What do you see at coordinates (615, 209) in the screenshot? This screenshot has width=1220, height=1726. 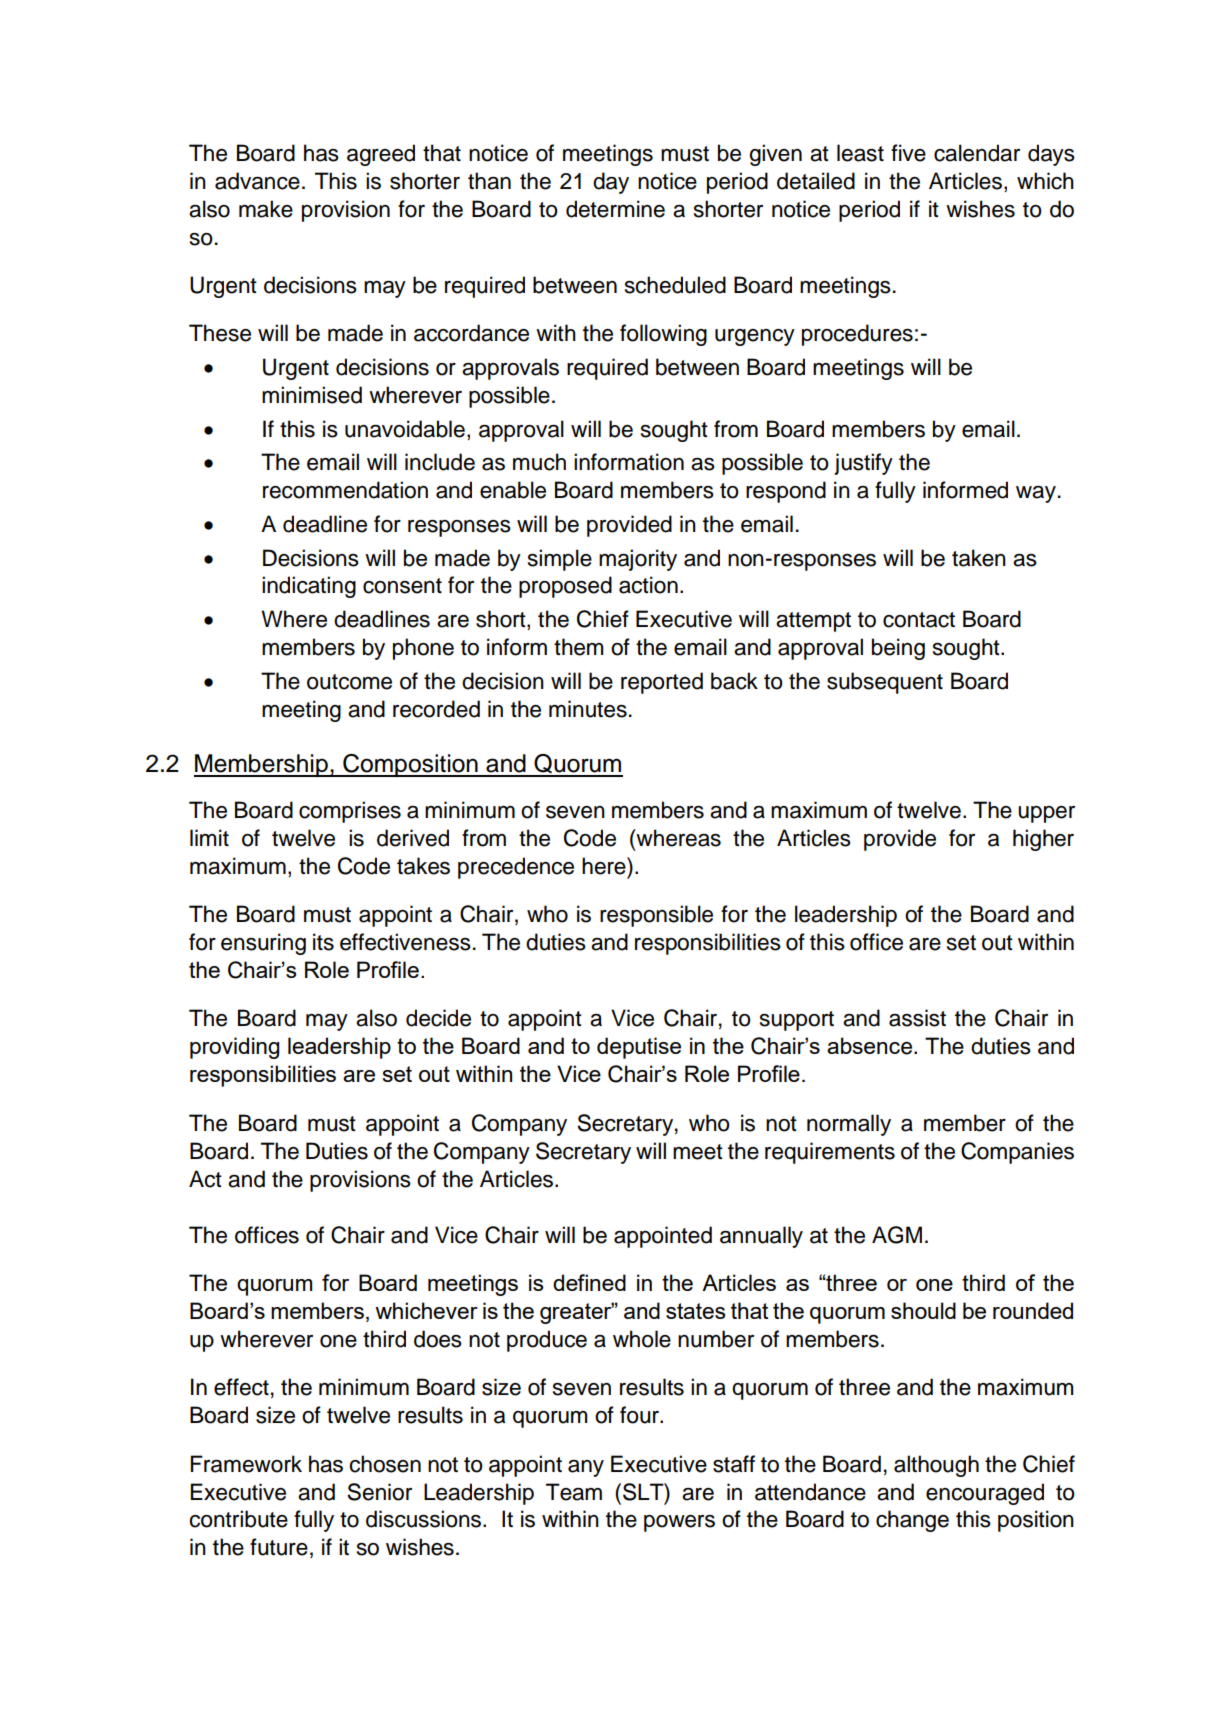 I see `determine` at bounding box center [615, 209].
